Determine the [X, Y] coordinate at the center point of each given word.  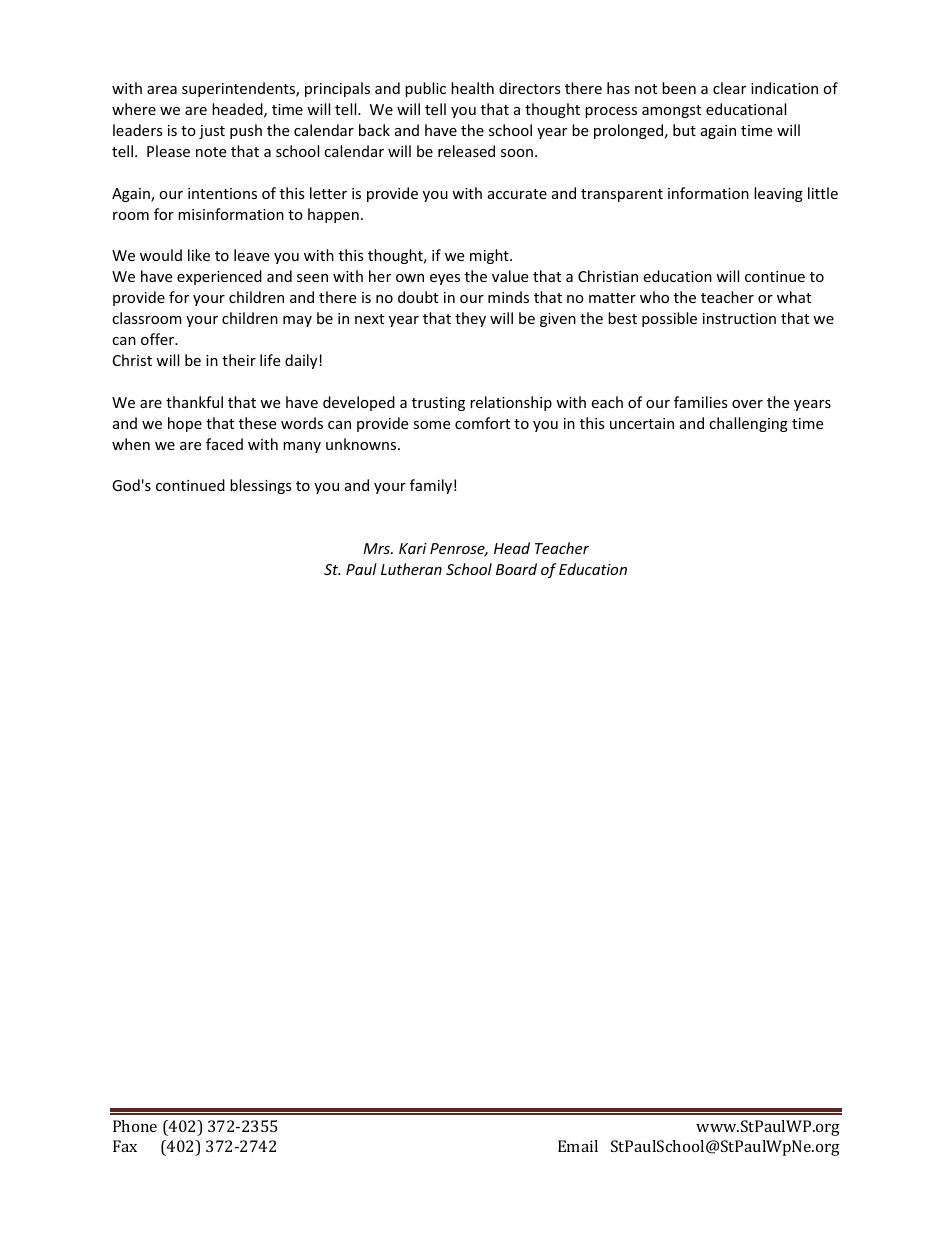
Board [516, 569]
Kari [413, 548]
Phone [135, 1126]
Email [578, 1146]
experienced [219, 277]
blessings [261, 486]
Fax [125, 1146]
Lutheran [411, 569]
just [212, 132]
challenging [748, 424]
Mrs [377, 548]
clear [729, 88]
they [470, 319]
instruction [739, 318]
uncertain [642, 423]
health [472, 88]
